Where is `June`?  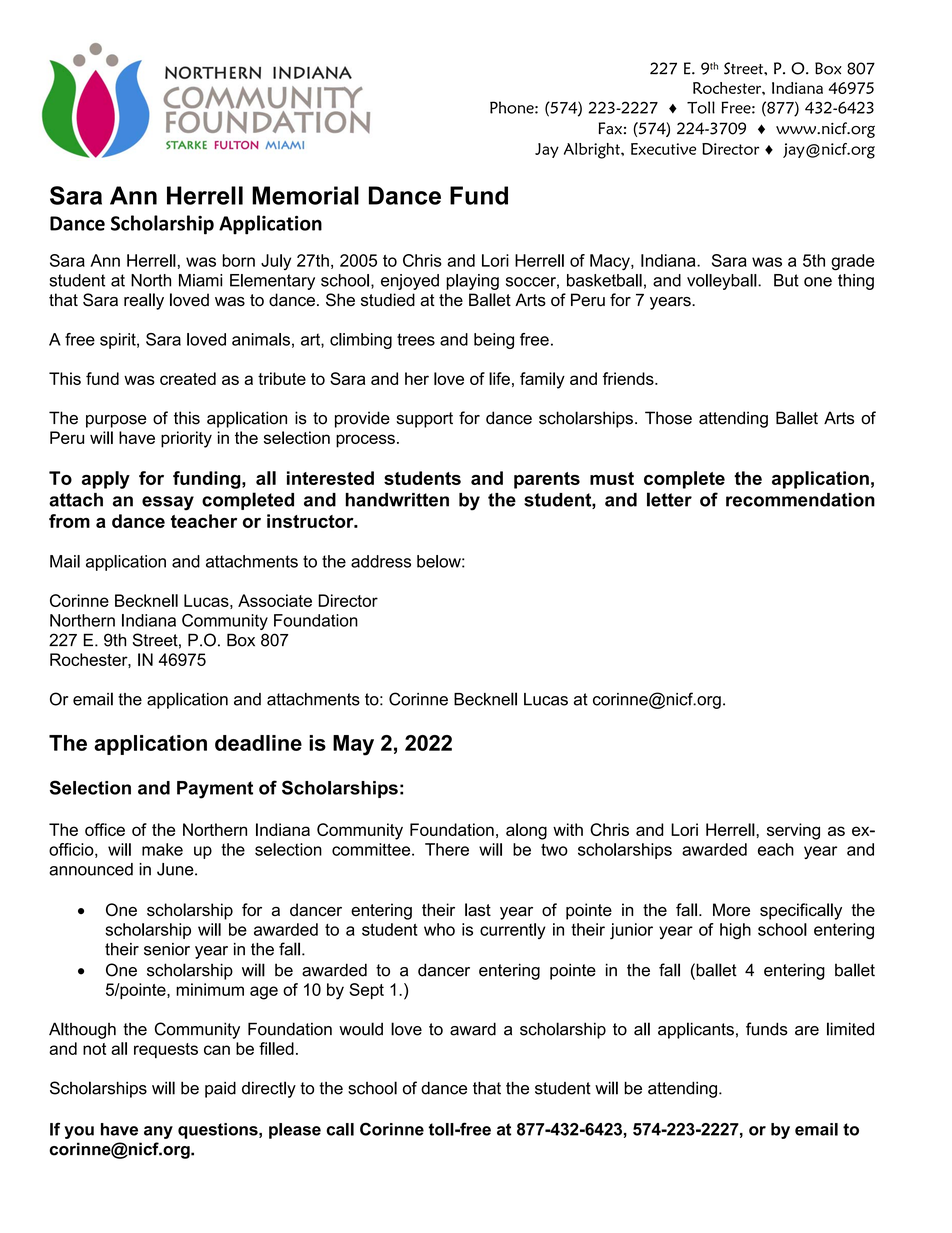
June is located at coordinates (176, 869).
